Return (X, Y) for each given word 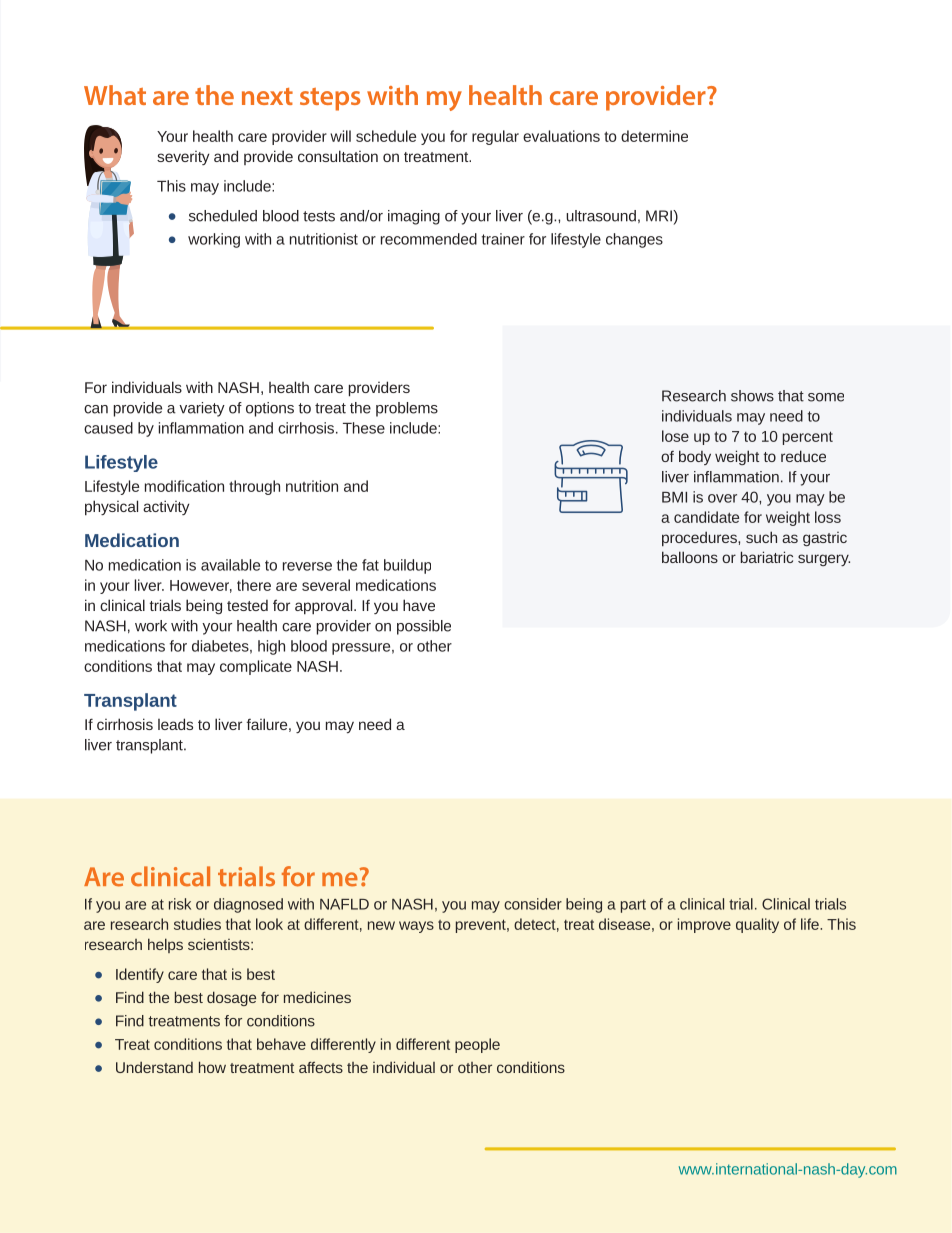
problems (407, 409)
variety (202, 409)
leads (175, 724)
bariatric (767, 557)
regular (495, 137)
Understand (154, 1067)
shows (752, 396)
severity (183, 158)
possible (424, 627)
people (477, 1045)
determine (654, 136)
